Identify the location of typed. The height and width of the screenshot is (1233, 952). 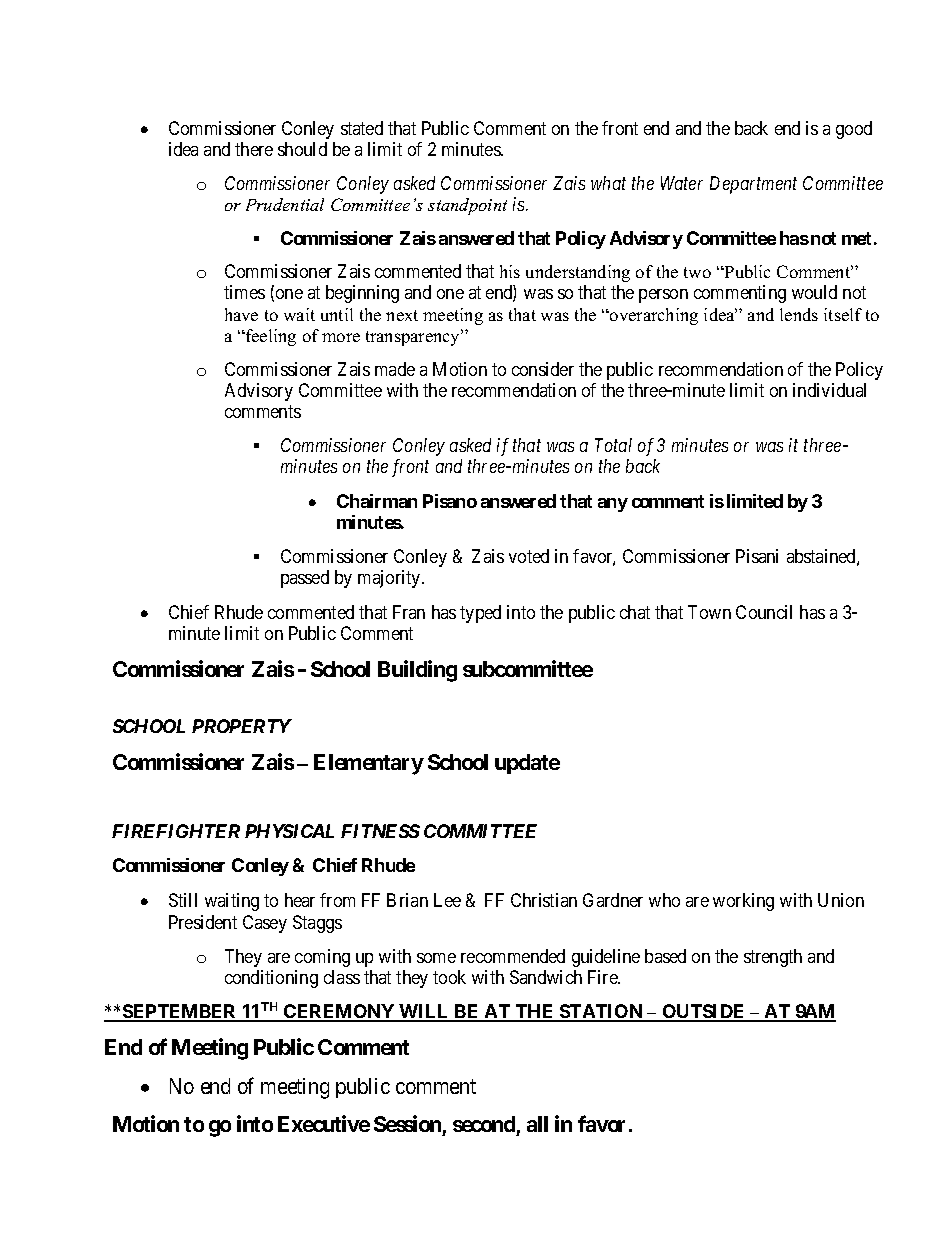
(480, 614).
